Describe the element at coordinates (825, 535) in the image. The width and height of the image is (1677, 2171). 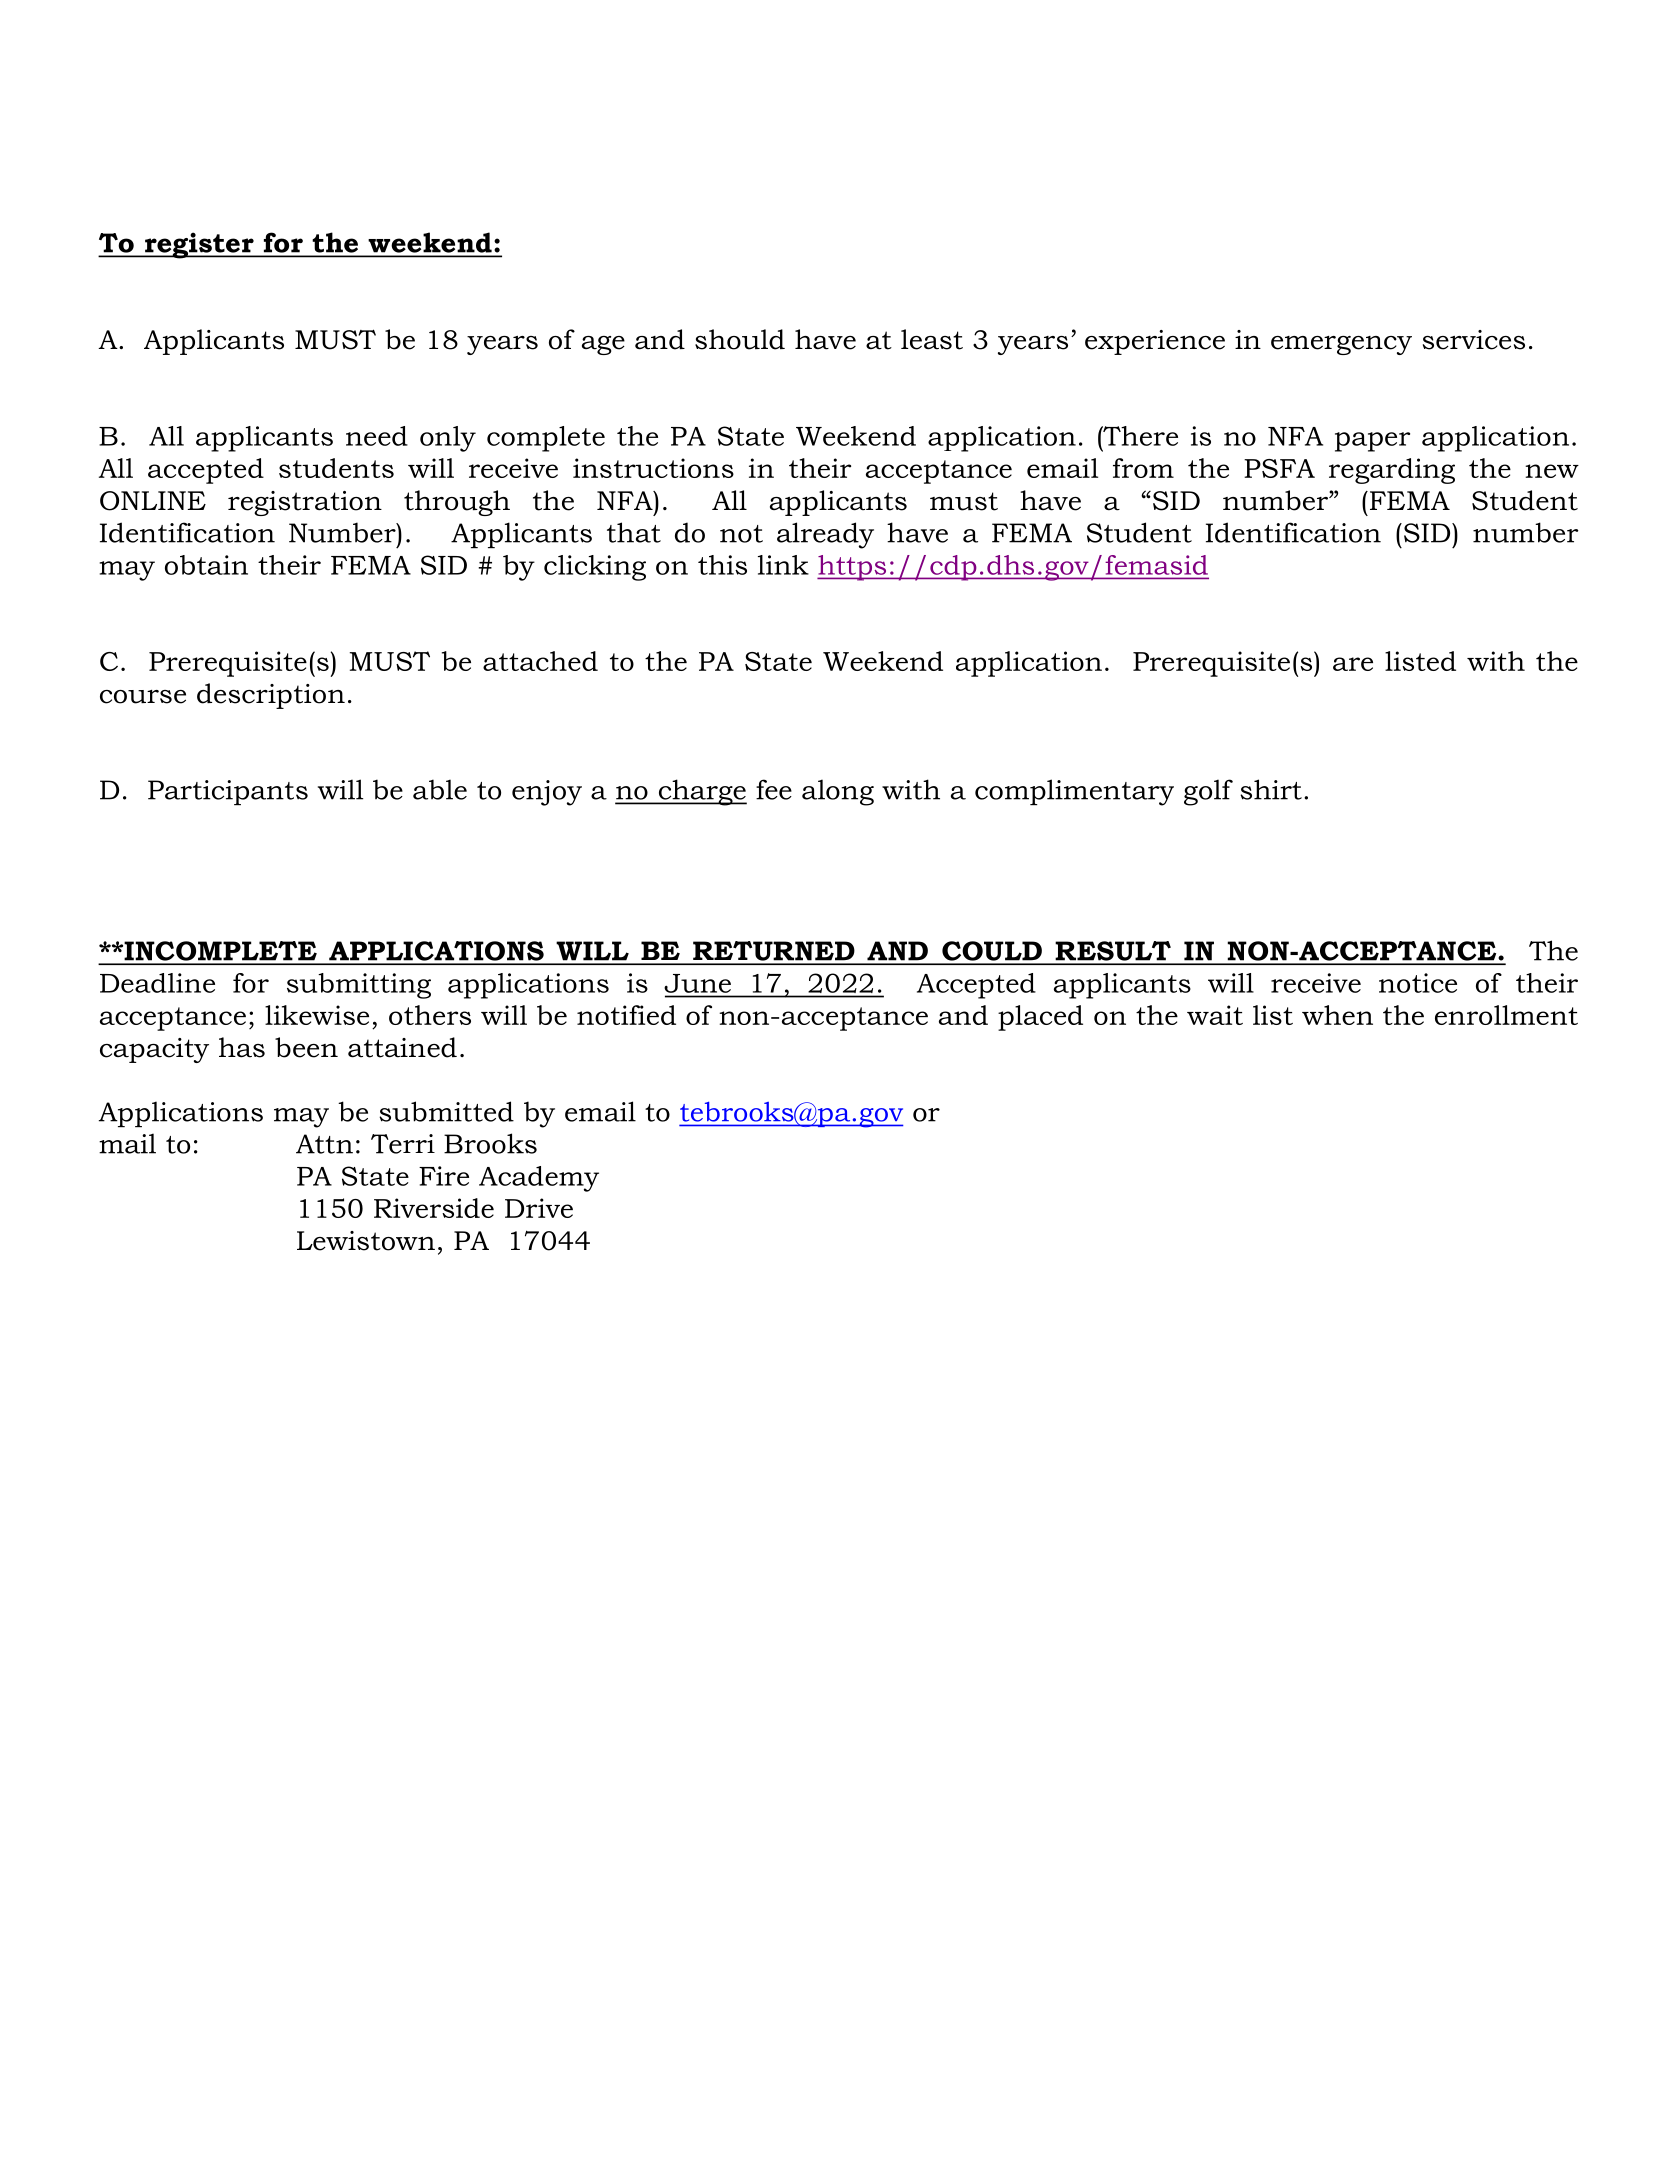
I see `already` at that location.
